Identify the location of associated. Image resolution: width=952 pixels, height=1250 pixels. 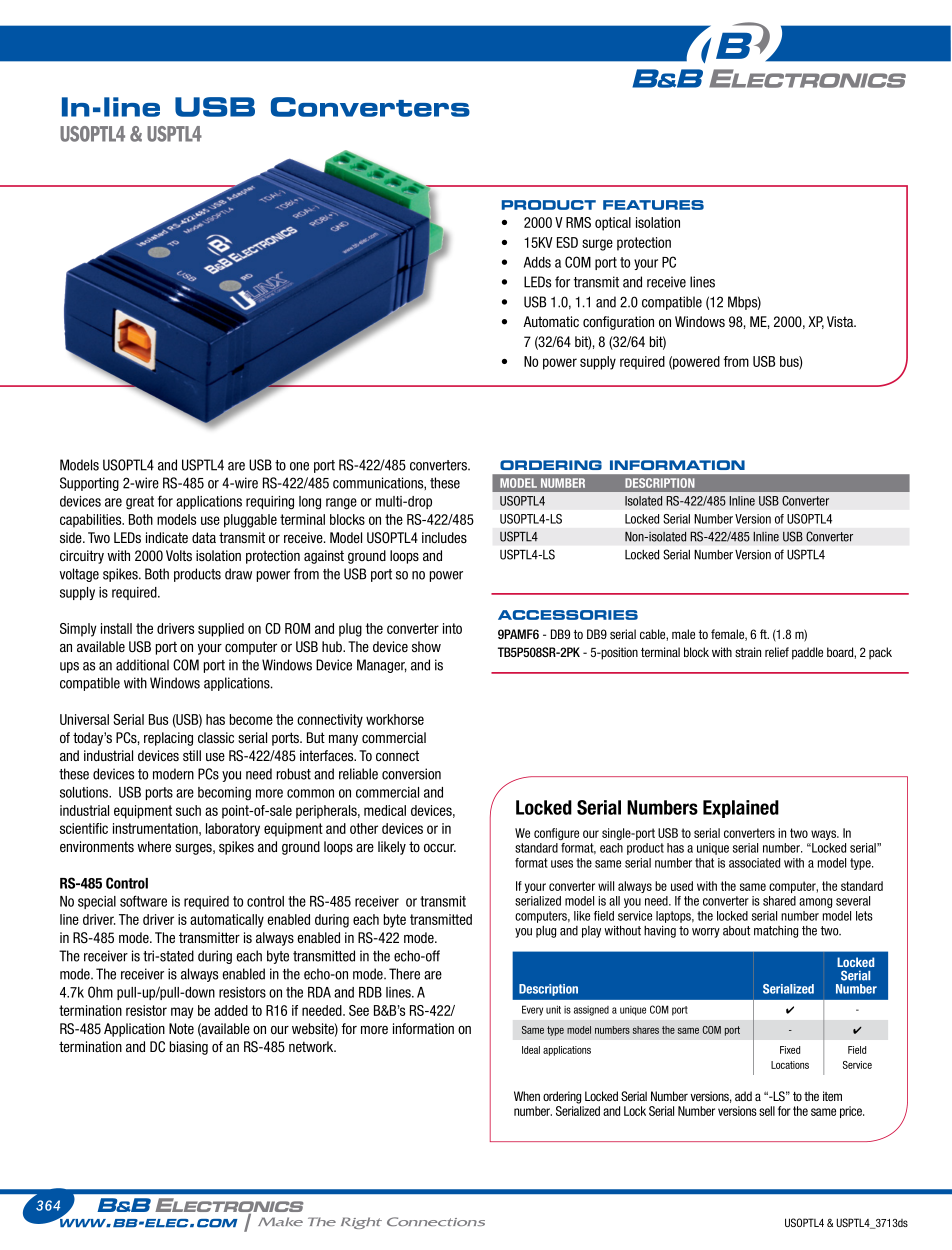
(754, 863).
